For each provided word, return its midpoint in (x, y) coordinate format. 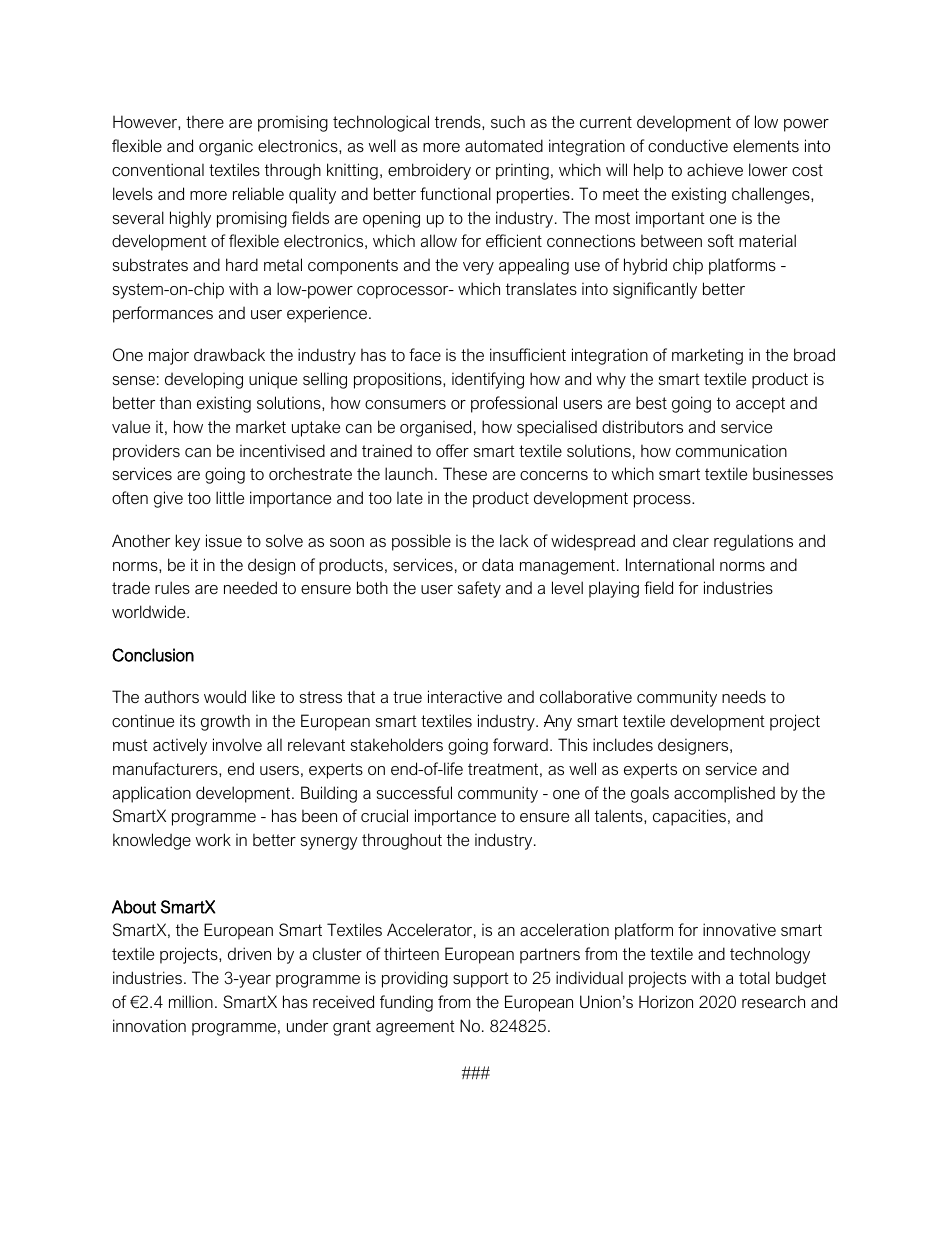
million (191, 1001)
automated (504, 145)
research (773, 1001)
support (481, 980)
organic (226, 148)
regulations (753, 542)
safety (479, 589)
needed (250, 587)
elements (766, 145)
